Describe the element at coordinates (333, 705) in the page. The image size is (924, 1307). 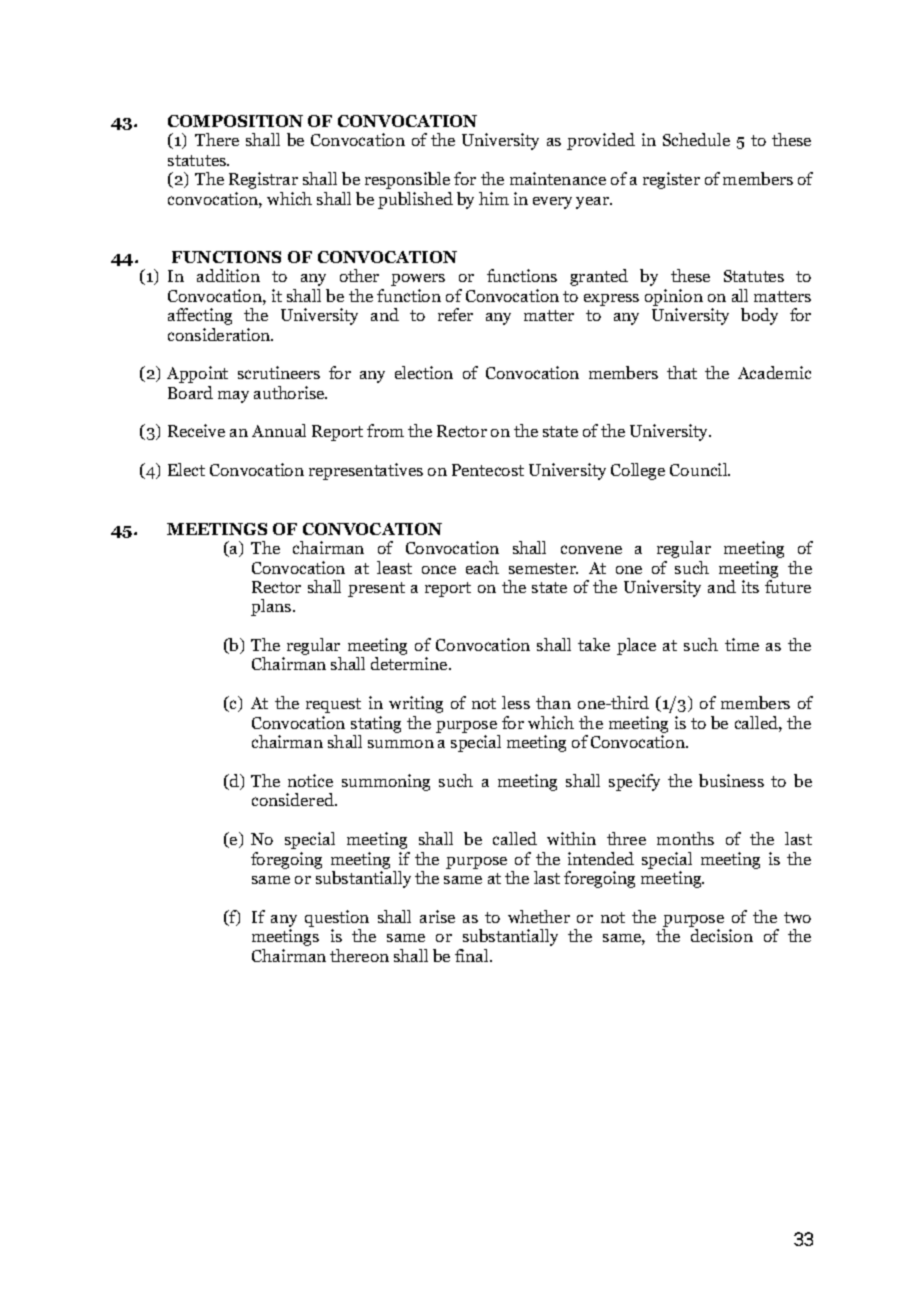
I see `request` at that location.
